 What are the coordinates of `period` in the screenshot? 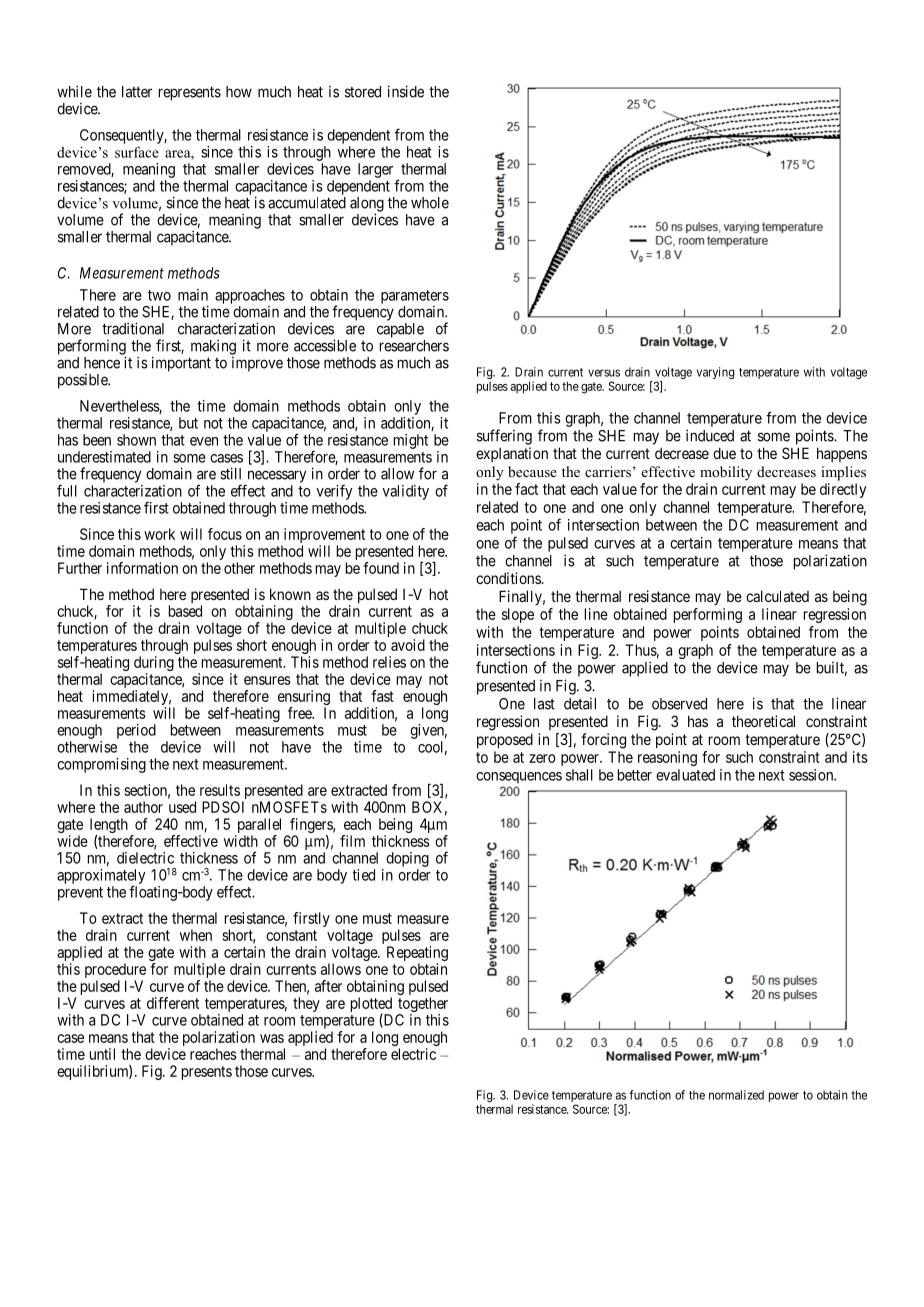 It's located at (136, 731).
